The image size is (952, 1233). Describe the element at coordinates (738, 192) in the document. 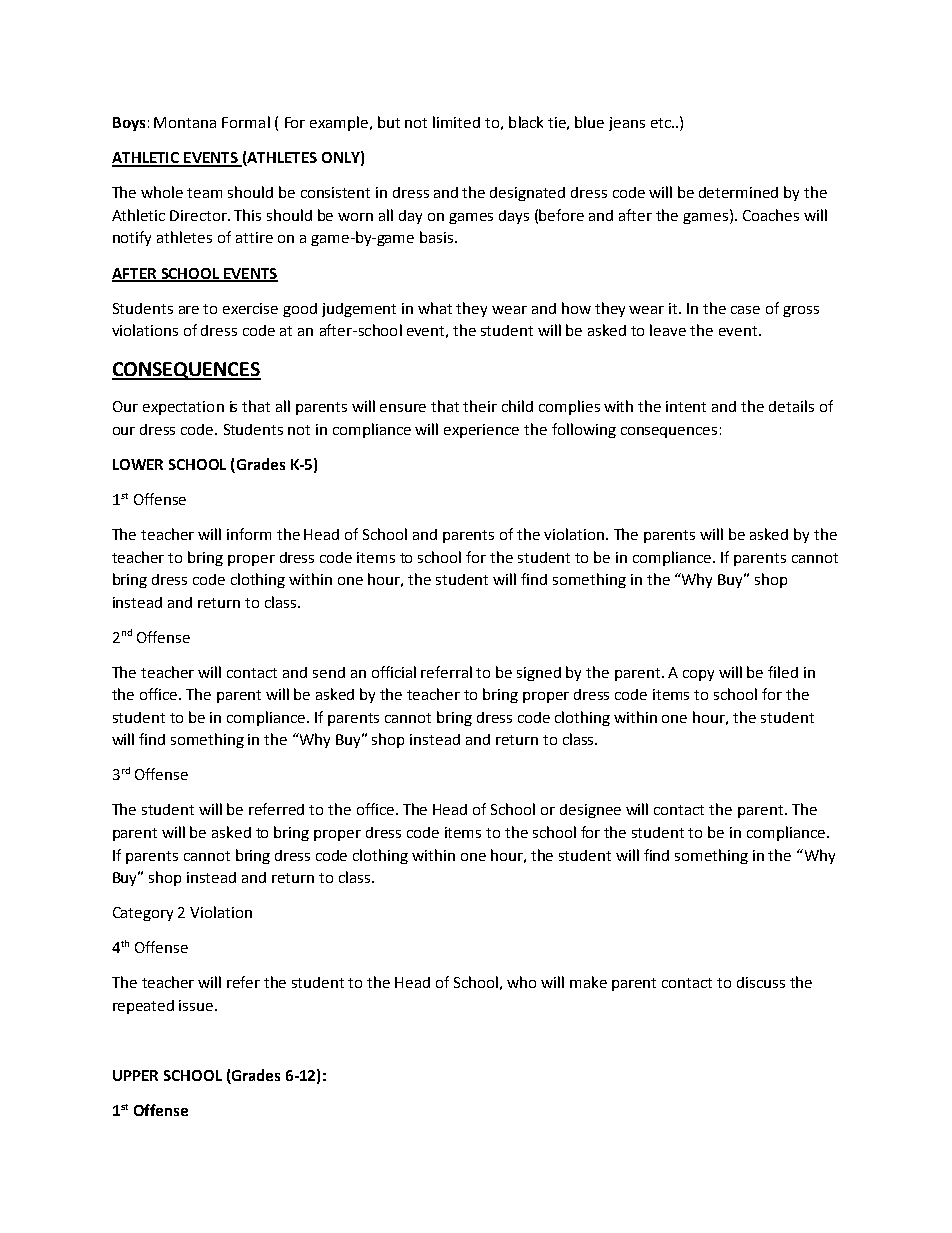

I see `determined` at that location.
